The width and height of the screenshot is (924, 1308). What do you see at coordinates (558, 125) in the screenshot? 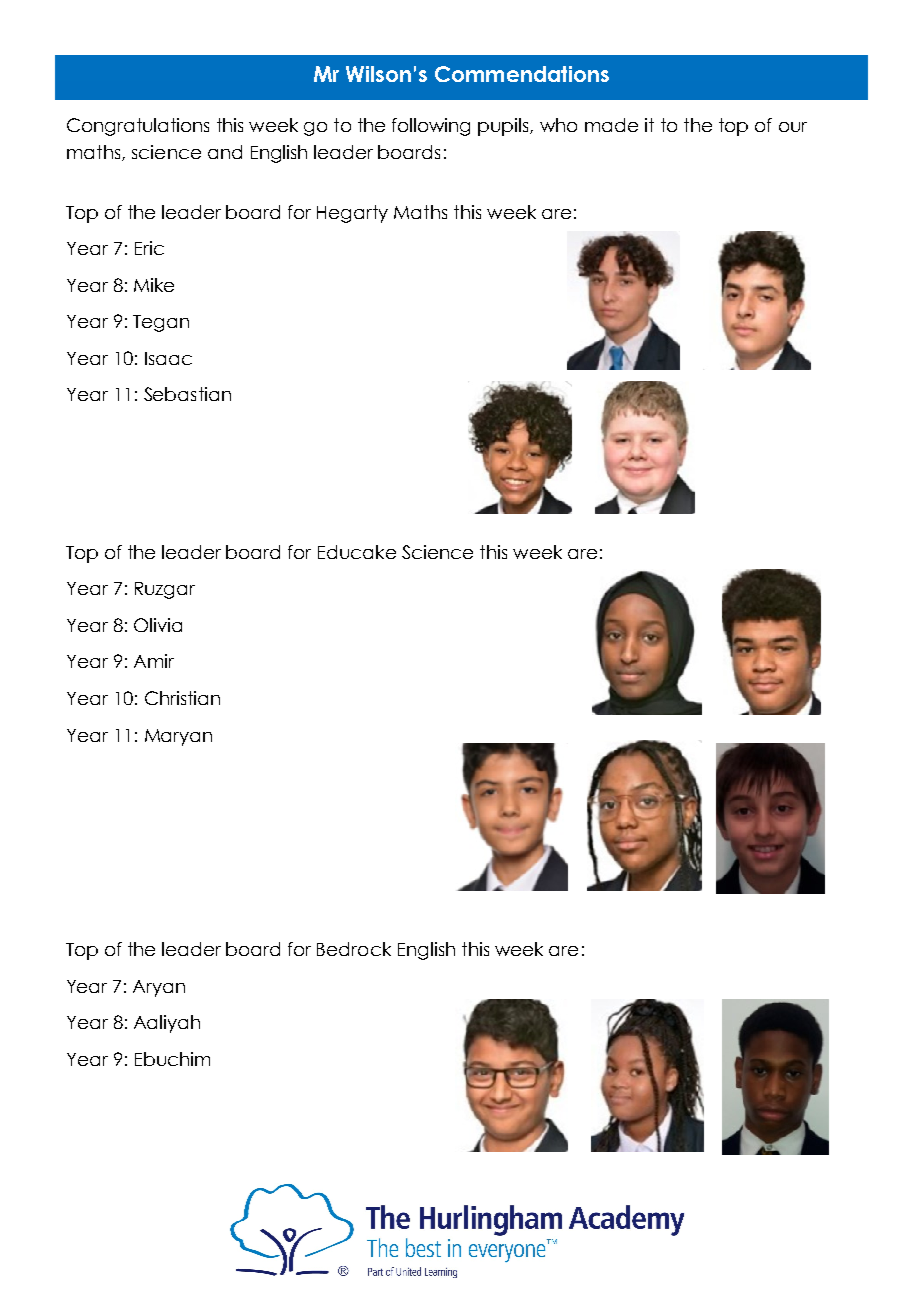
I see `who` at bounding box center [558, 125].
